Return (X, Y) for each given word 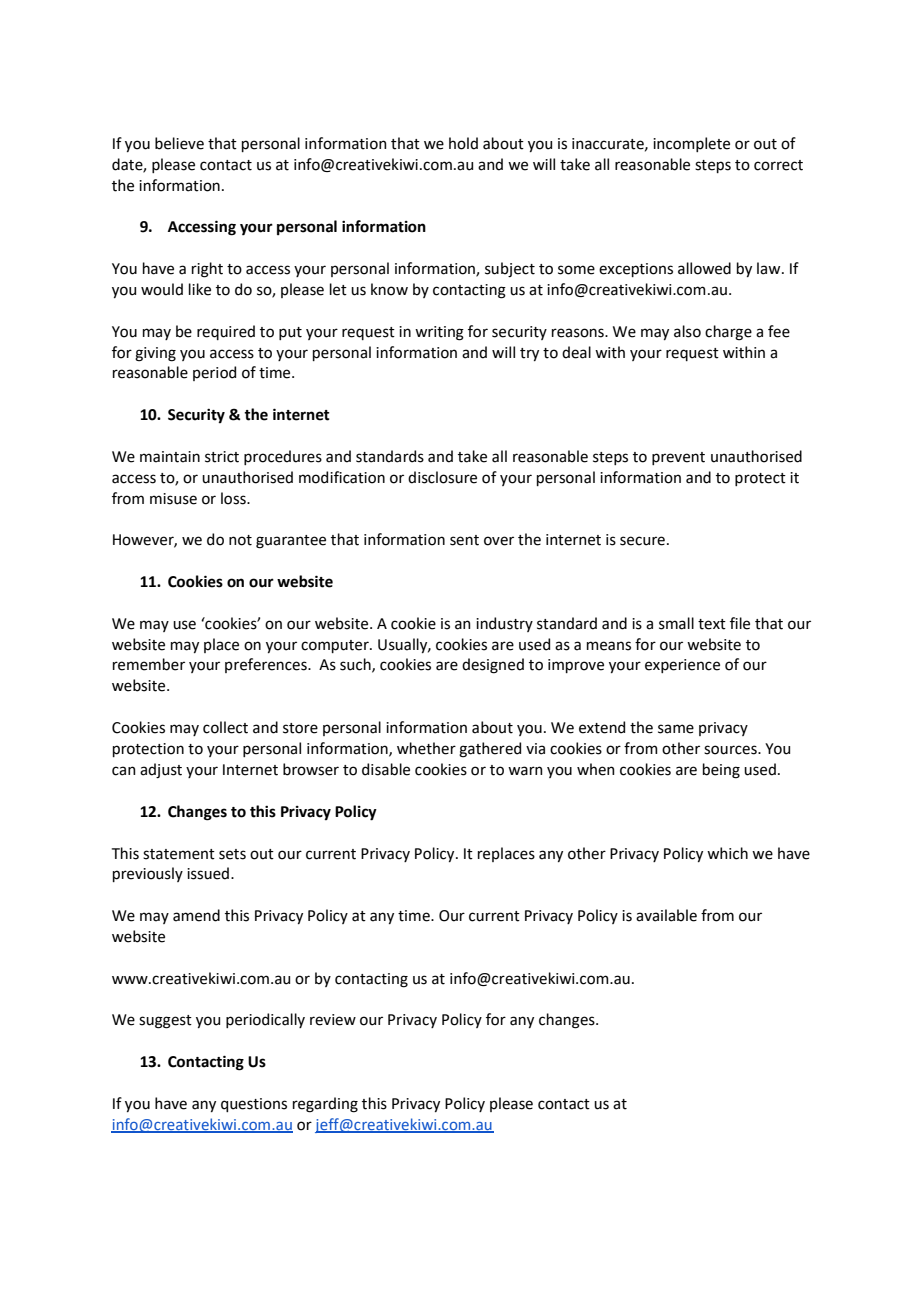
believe (179, 143)
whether (426, 748)
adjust (161, 770)
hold (463, 143)
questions (254, 1105)
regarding (325, 1105)
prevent (678, 458)
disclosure (442, 477)
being (721, 771)
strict (222, 457)
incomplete (691, 144)
